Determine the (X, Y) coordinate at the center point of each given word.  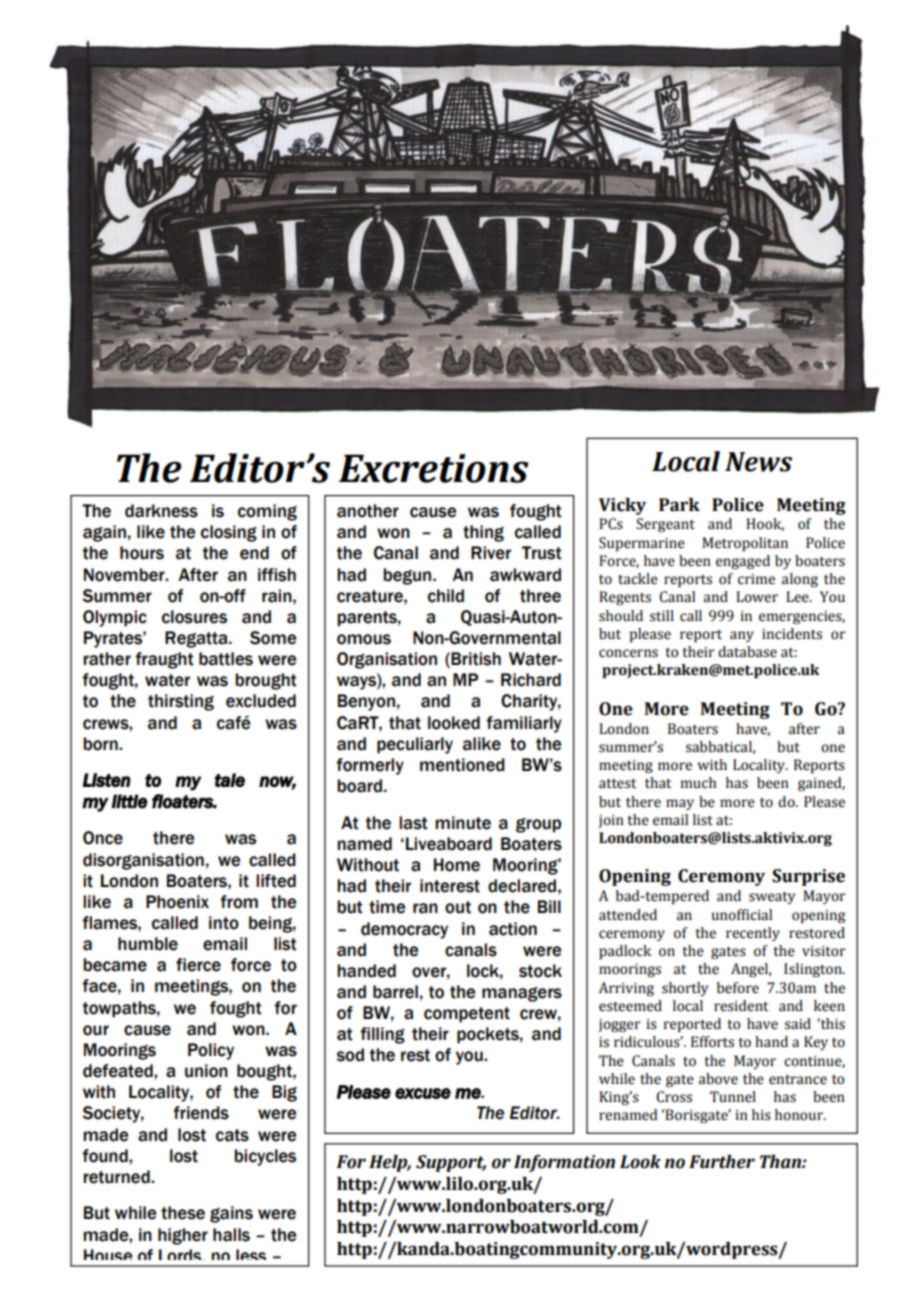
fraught (164, 660)
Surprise (808, 877)
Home (457, 865)
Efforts (712, 1042)
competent (467, 1015)
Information (564, 1163)
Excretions (433, 468)
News (758, 462)
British (476, 659)
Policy (211, 1051)
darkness (161, 511)
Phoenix (177, 902)
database (747, 652)
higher (183, 1236)
